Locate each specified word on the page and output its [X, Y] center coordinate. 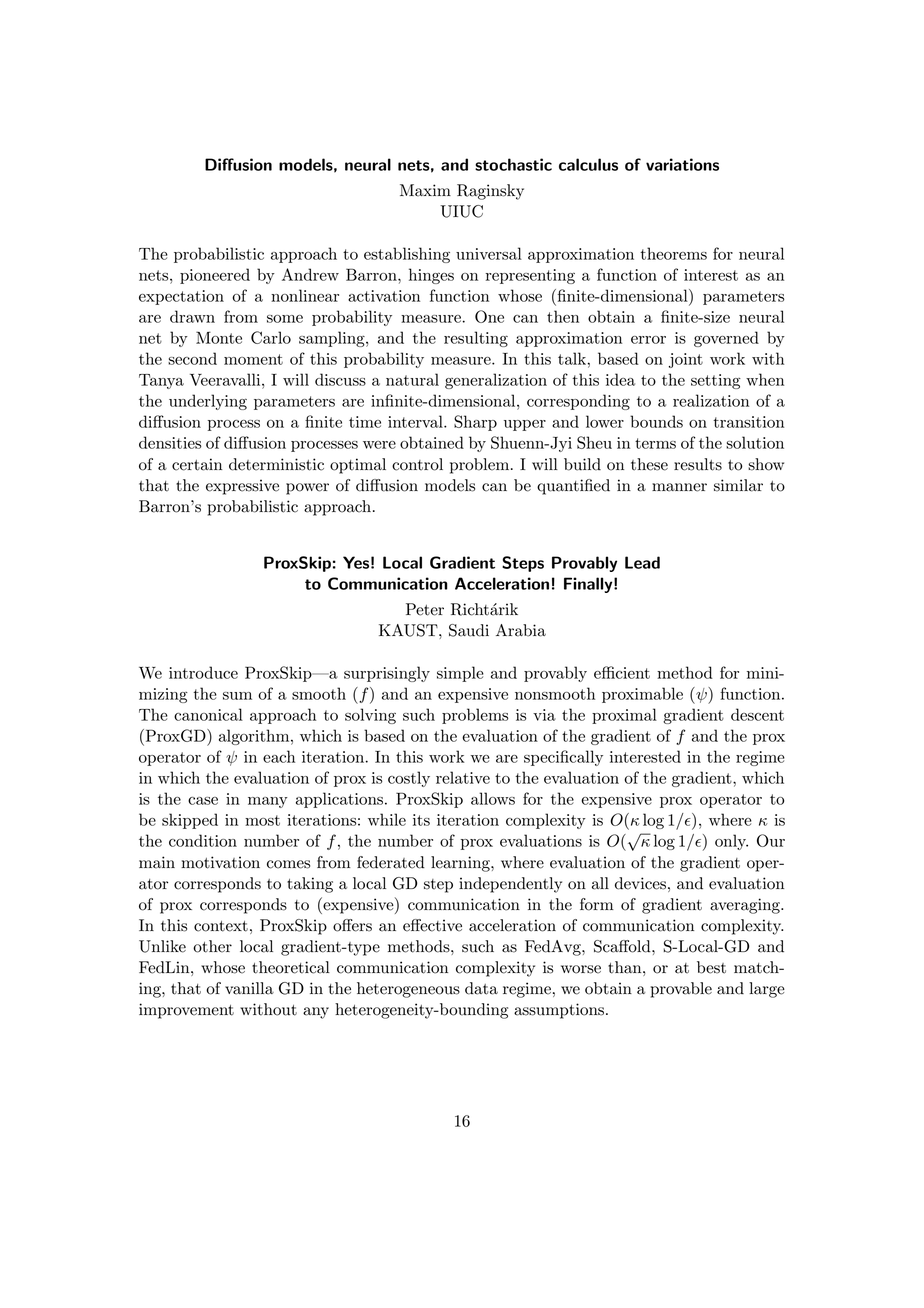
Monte [219, 337]
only [731, 842]
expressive [242, 487]
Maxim [425, 190]
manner [679, 487]
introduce [203, 672]
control [417, 464]
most [262, 820]
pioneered [215, 276]
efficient [622, 672]
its [421, 820]
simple [460, 674]
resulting [476, 339]
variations [682, 164]
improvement [186, 1011]
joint [686, 360]
